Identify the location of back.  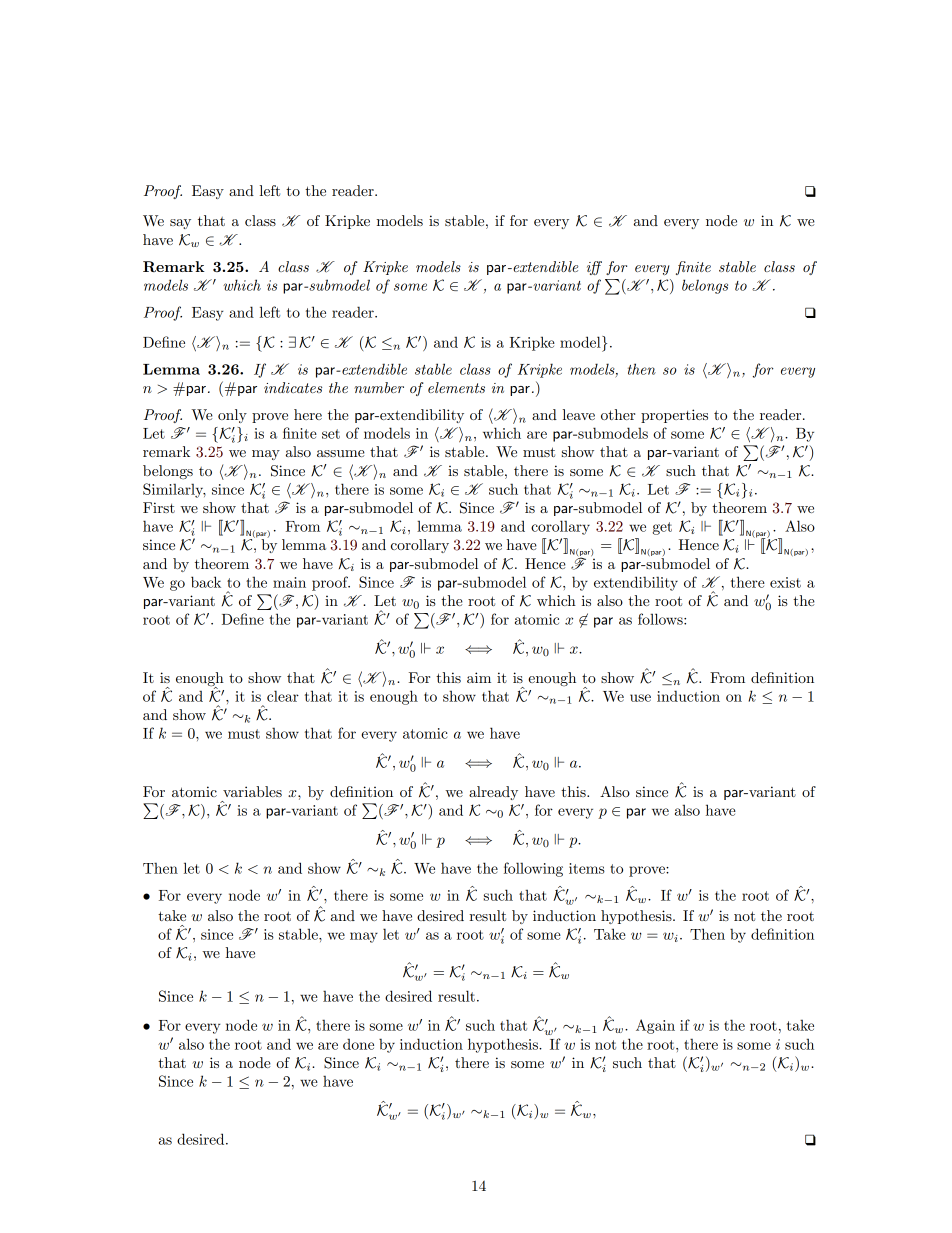
(206, 582).
